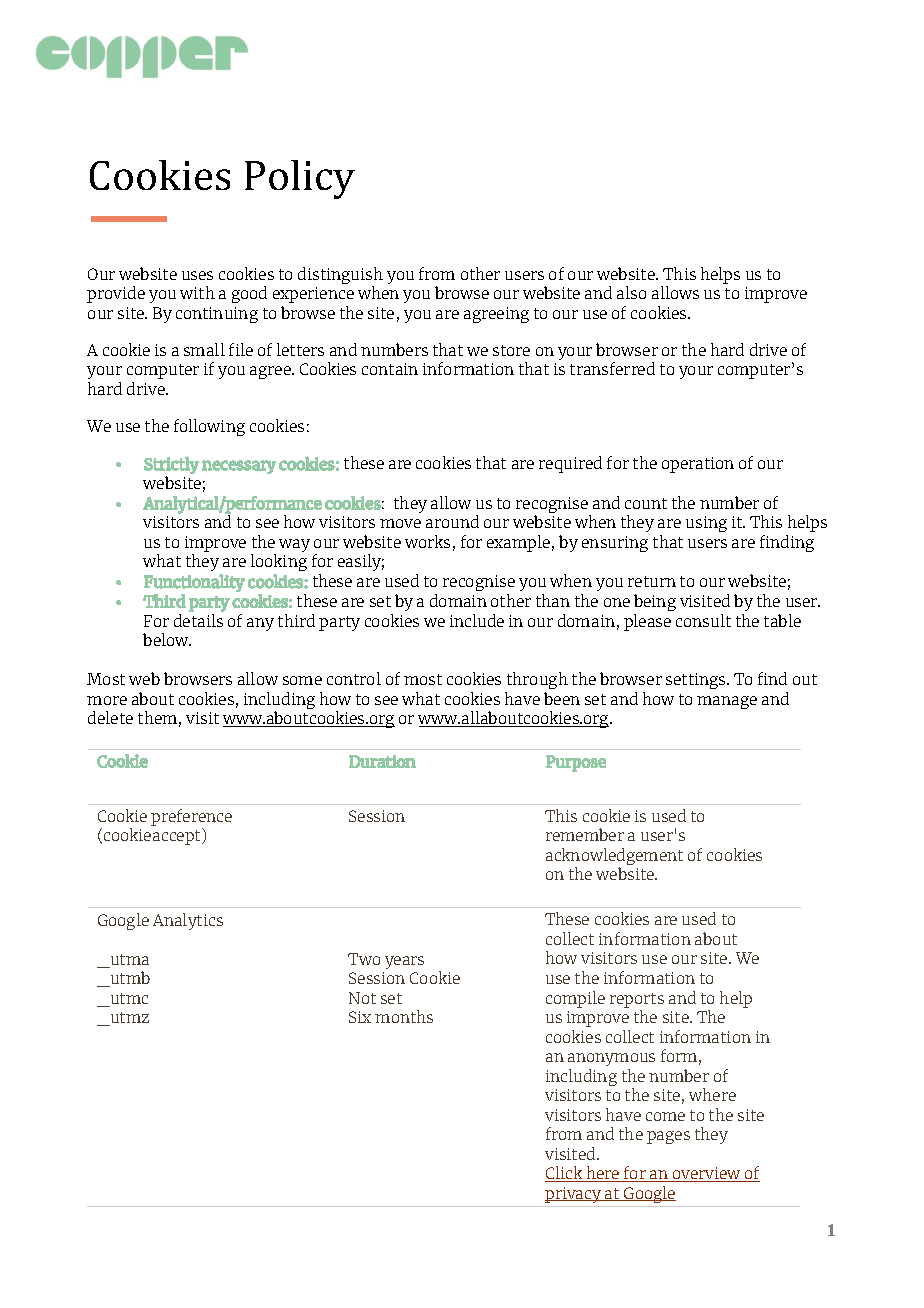  What do you see at coordinates (197, 275) in the screenshot?
I see `uses` at bounding box center [197, 275].
